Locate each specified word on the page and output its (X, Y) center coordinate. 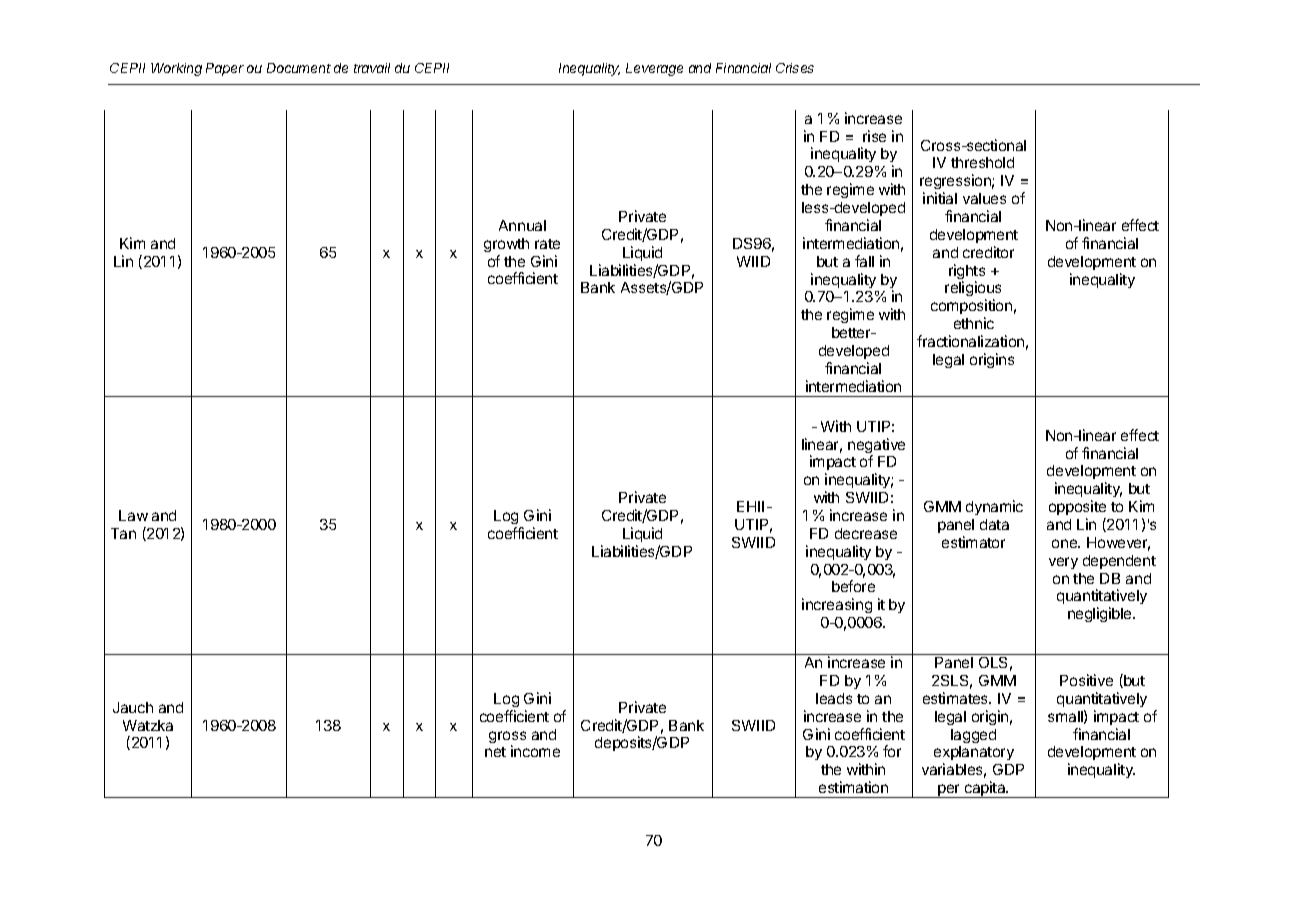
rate (547, 244)
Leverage (654, 69)
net (495, 752)
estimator (973, 542)
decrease (866, 533)
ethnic (974, 323)
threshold (982, 162)
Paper (225, 69)
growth (506, 245)
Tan (123, 533)
